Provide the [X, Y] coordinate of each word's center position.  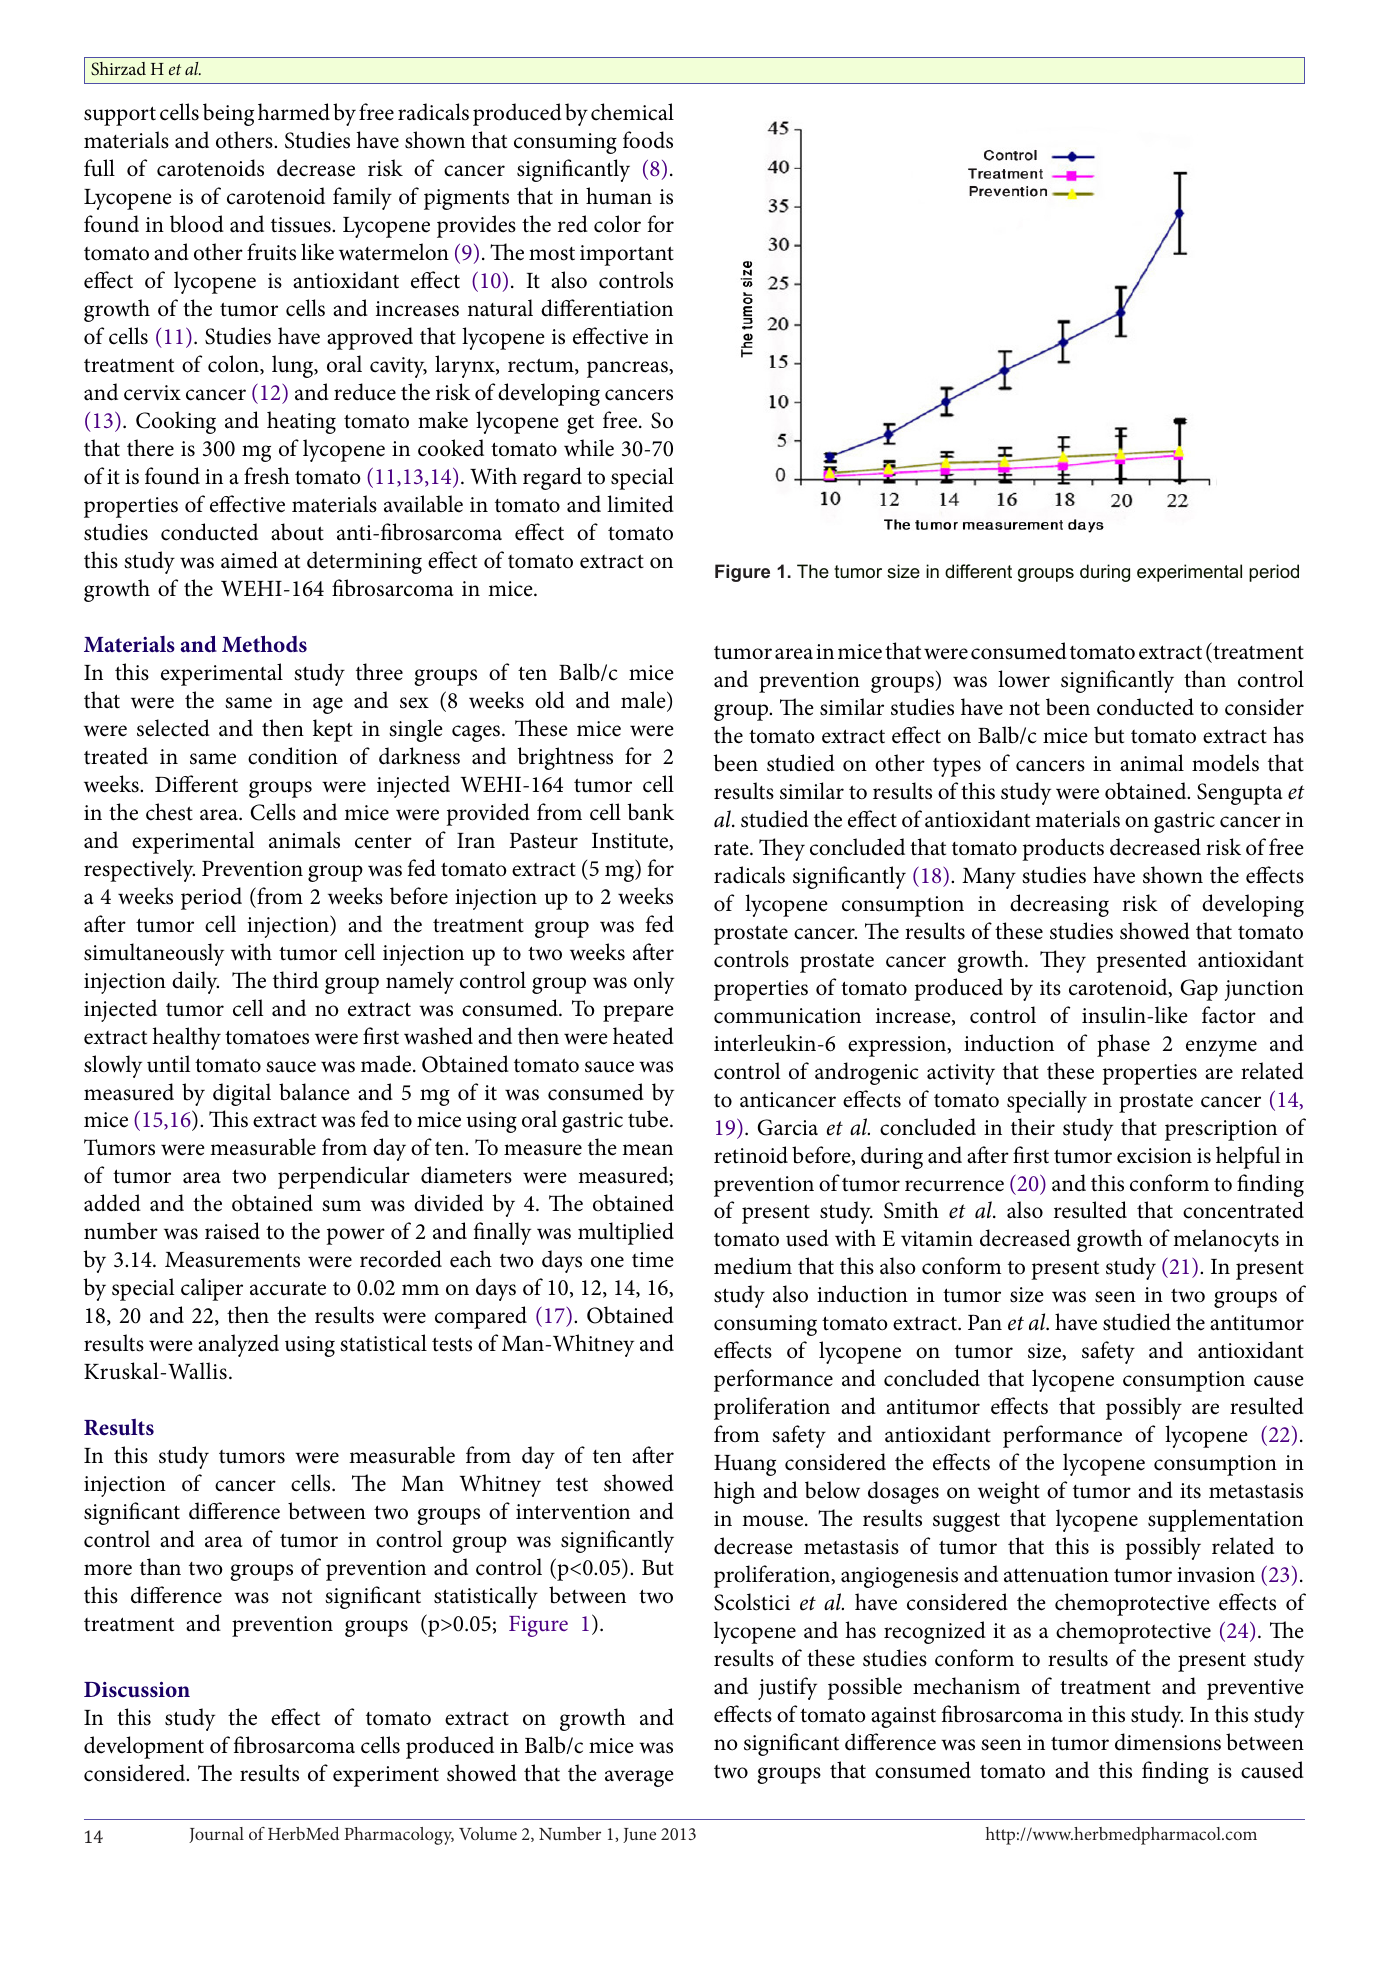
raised [232, 1231]
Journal [216, 1835]
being [228, 114]
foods [648, 140]
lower [1024, 679]
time [653, 1260]
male [644, 701]
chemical [632, 112]
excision [1154, 1156]
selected [173, 728]
